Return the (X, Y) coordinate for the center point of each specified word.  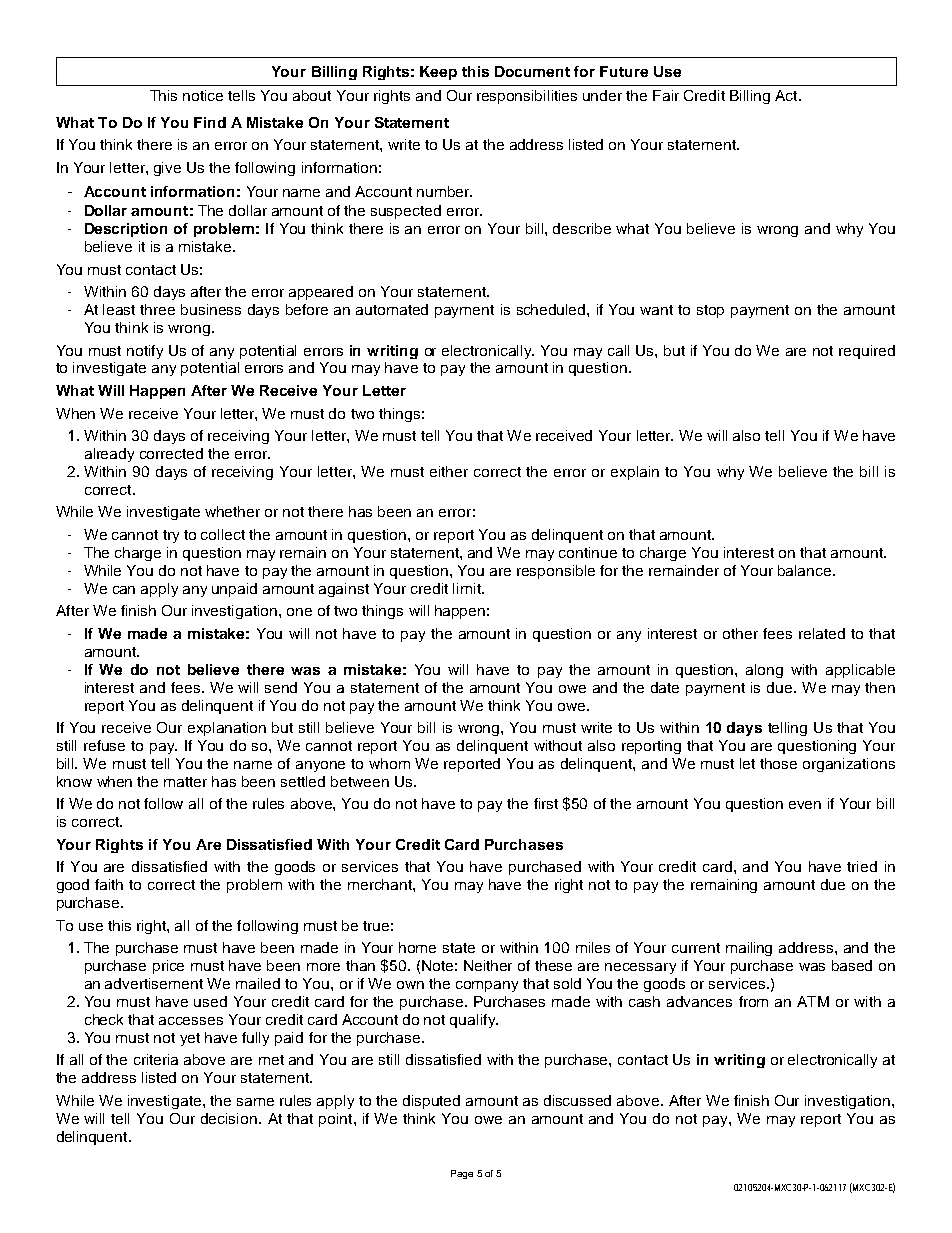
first (546, 803)
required (867, 352)
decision (229, 1118)
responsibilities (527, 97)
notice (203, 95)
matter (185, 782)
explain (635, 473)
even (805, 805)
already (109, 455)
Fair (666, 95)
